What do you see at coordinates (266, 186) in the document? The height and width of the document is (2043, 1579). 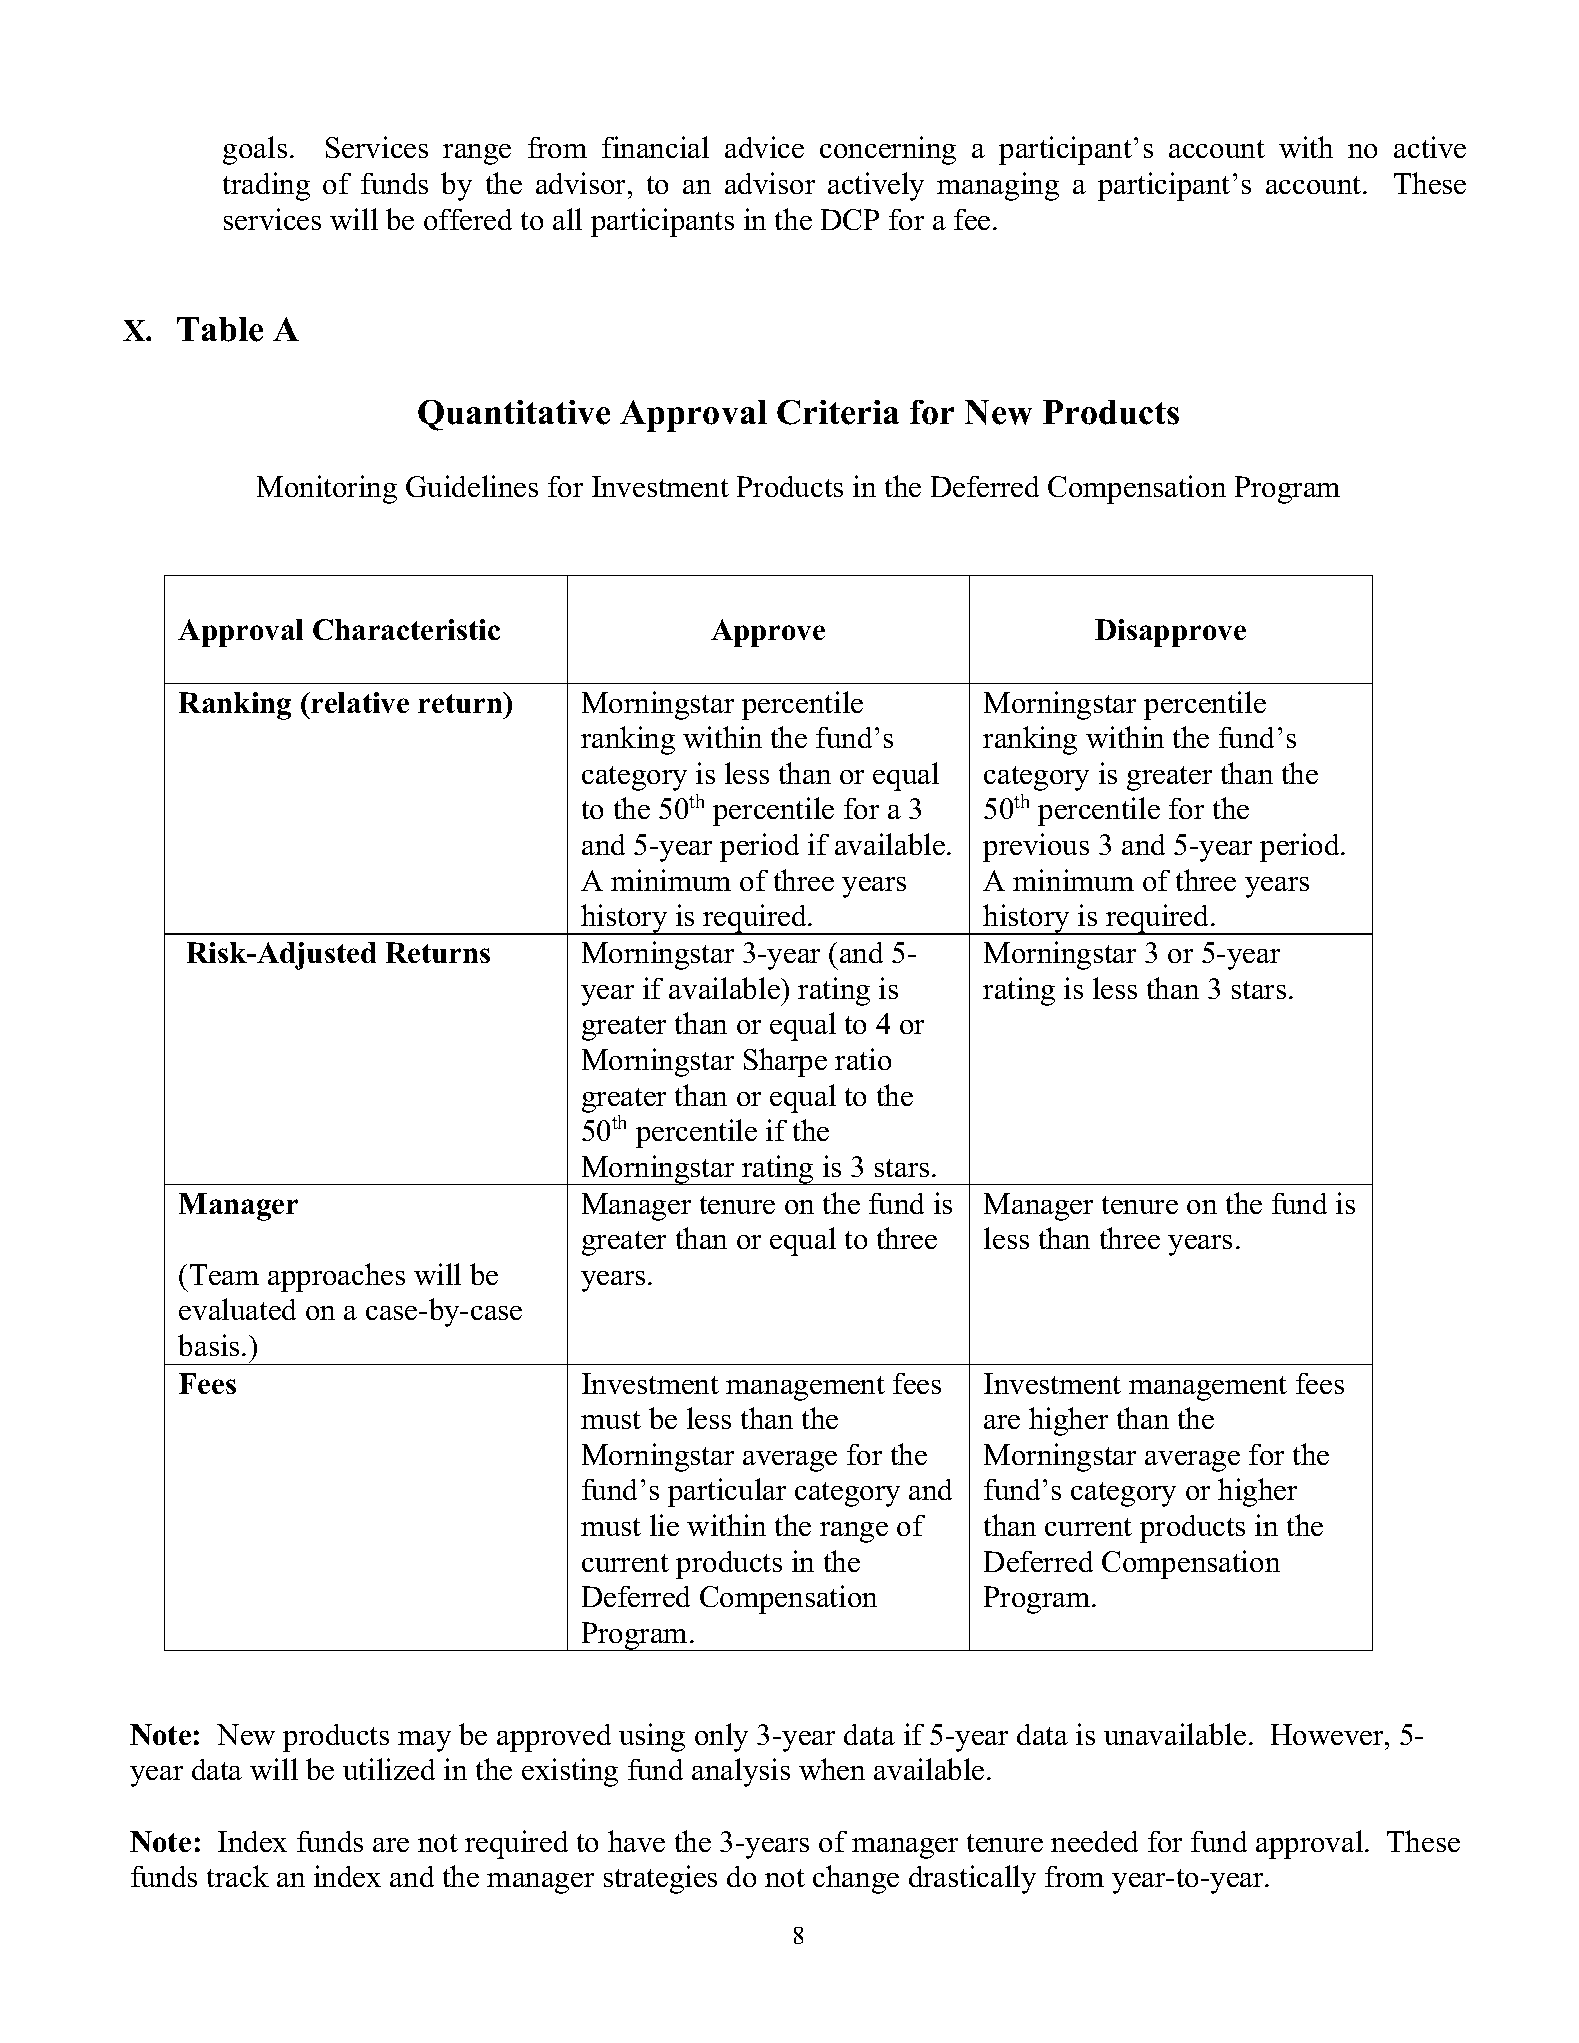 I see `trading` at bounding box center [266, 186].
